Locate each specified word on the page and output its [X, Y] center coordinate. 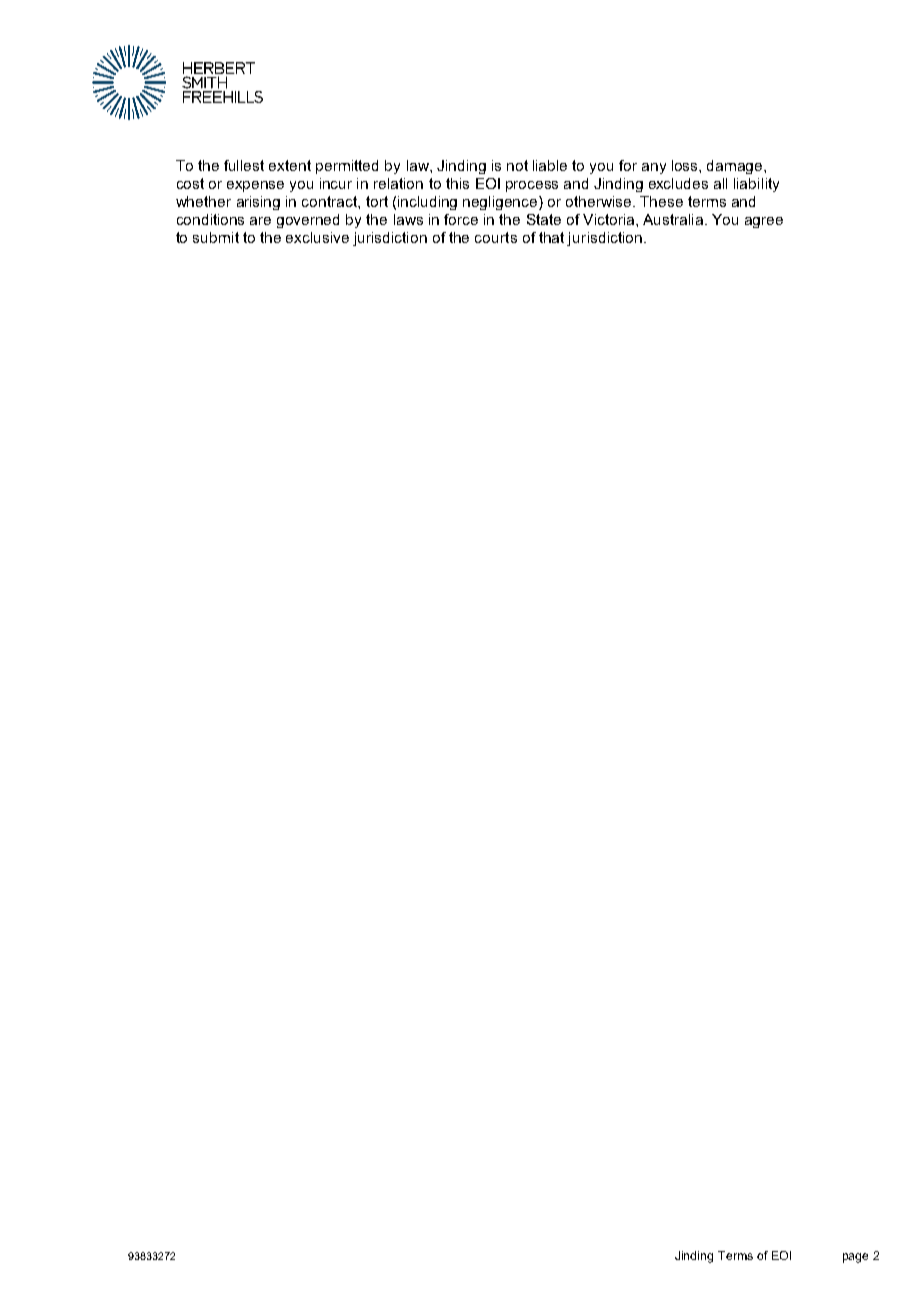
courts [496, 237]
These [661, 201]
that [551, 237]
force [461, 219]
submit [216, 237]
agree [764, 222]
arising [258, 203]
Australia [674, 219]
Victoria [610, 219]
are [260, 221]
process [532, 186]
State [544, 219]
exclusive [317, 237]
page [855, 1258]
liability [756, 185]
